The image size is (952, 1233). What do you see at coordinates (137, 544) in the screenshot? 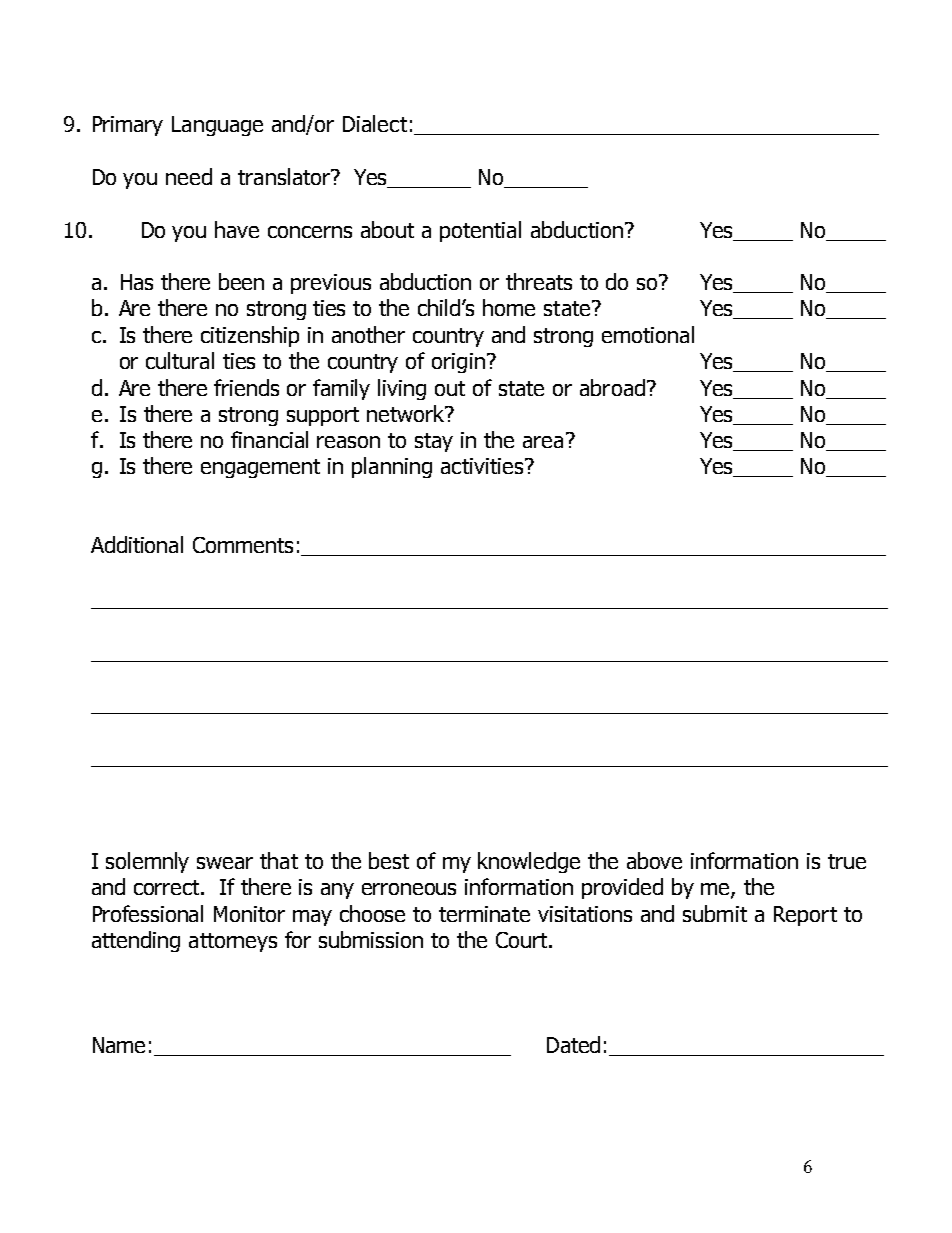
I see `Additional` at bounding box center [137, 544].
